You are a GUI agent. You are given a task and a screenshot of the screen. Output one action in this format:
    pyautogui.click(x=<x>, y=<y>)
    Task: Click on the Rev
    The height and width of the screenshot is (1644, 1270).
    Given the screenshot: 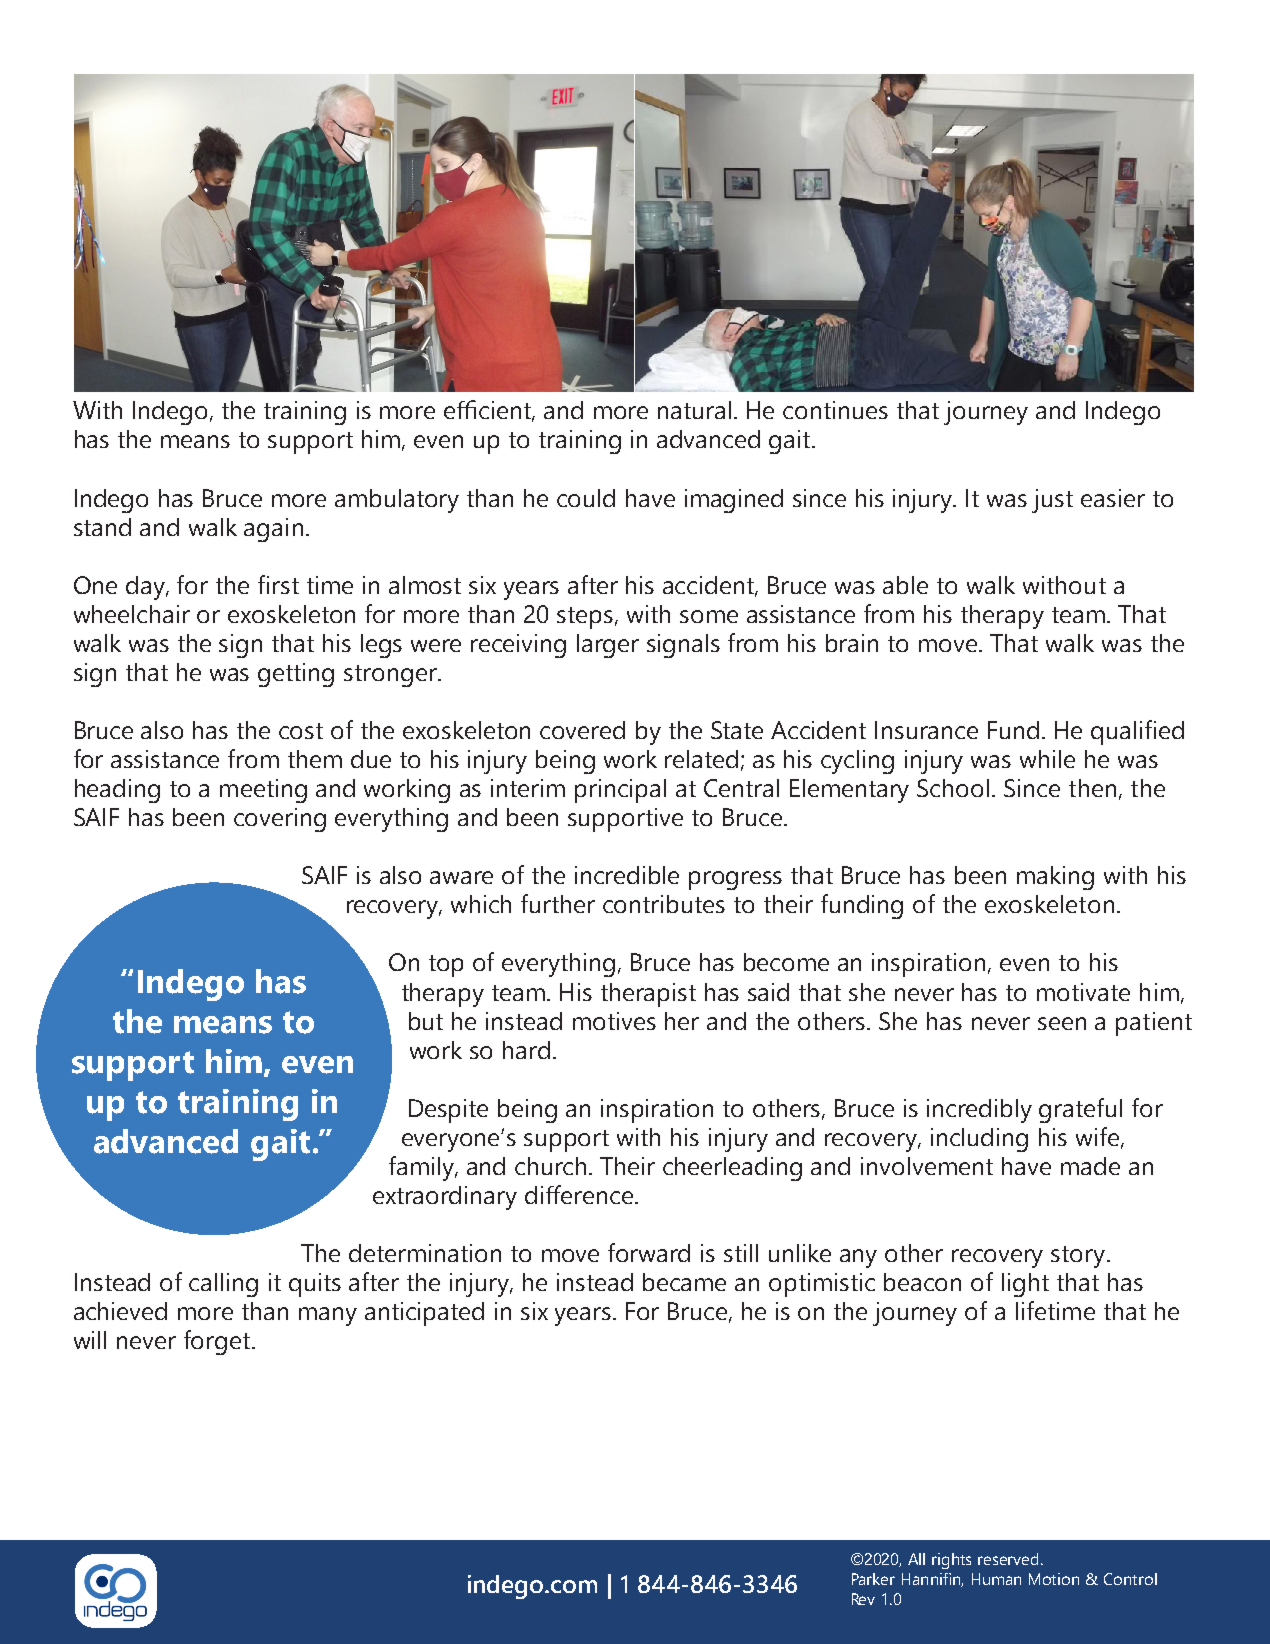 What is the action you would take?
    pyautogui.click(x=863, y=1599)
